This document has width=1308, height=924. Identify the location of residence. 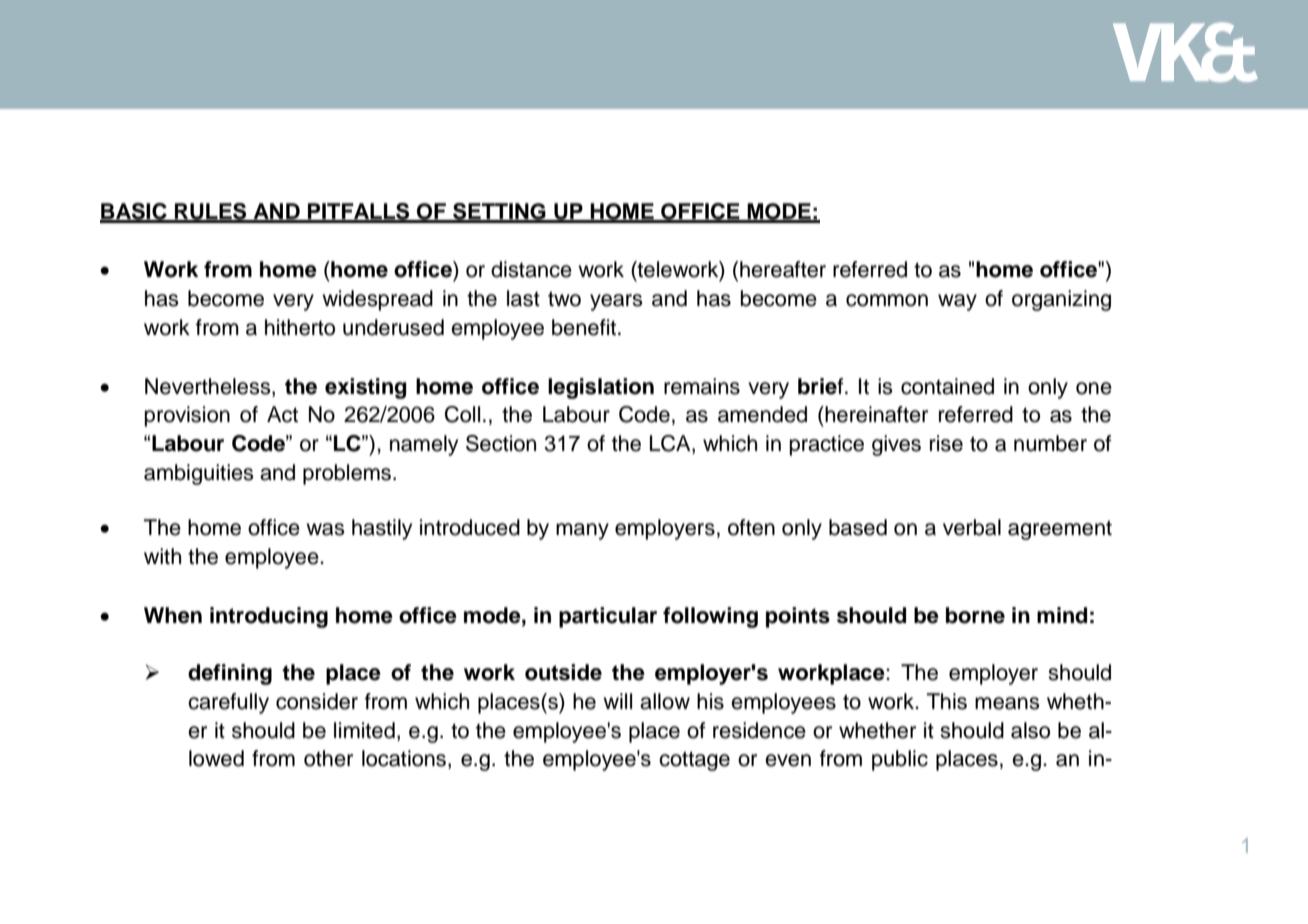
(759, 730).
